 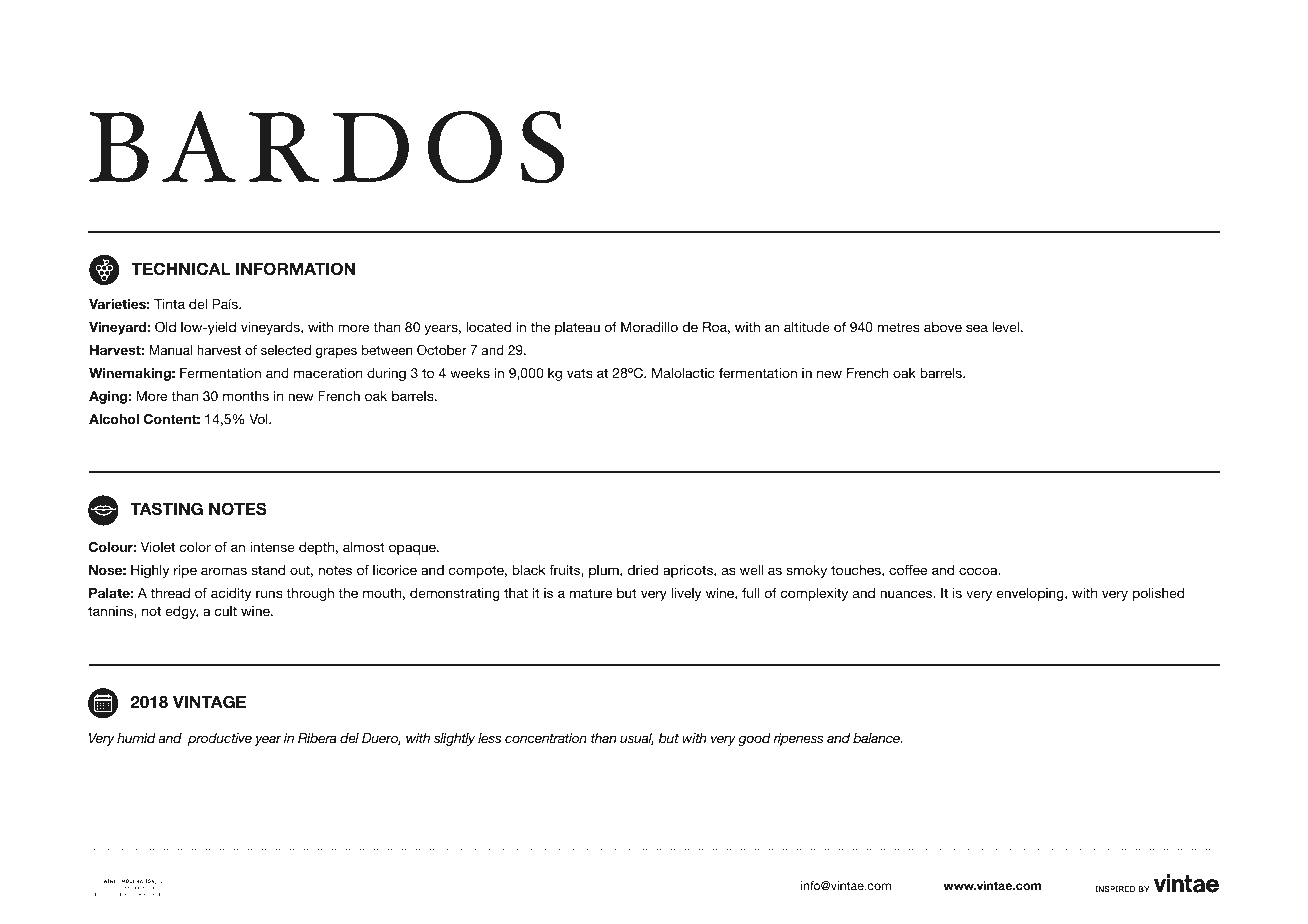 I want to click on level, so click(x=1007, y=327).
